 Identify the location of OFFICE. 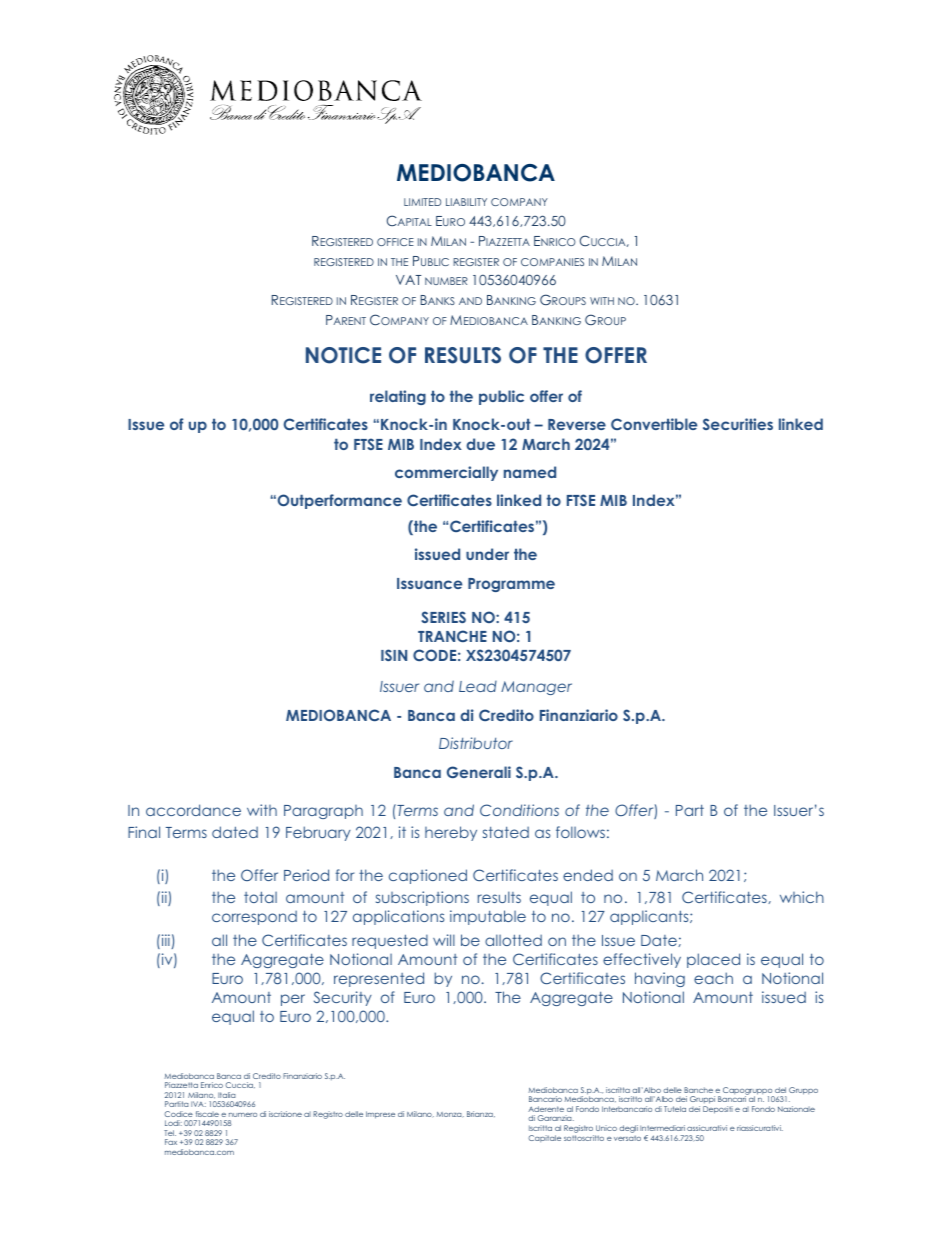
(395, 242).
